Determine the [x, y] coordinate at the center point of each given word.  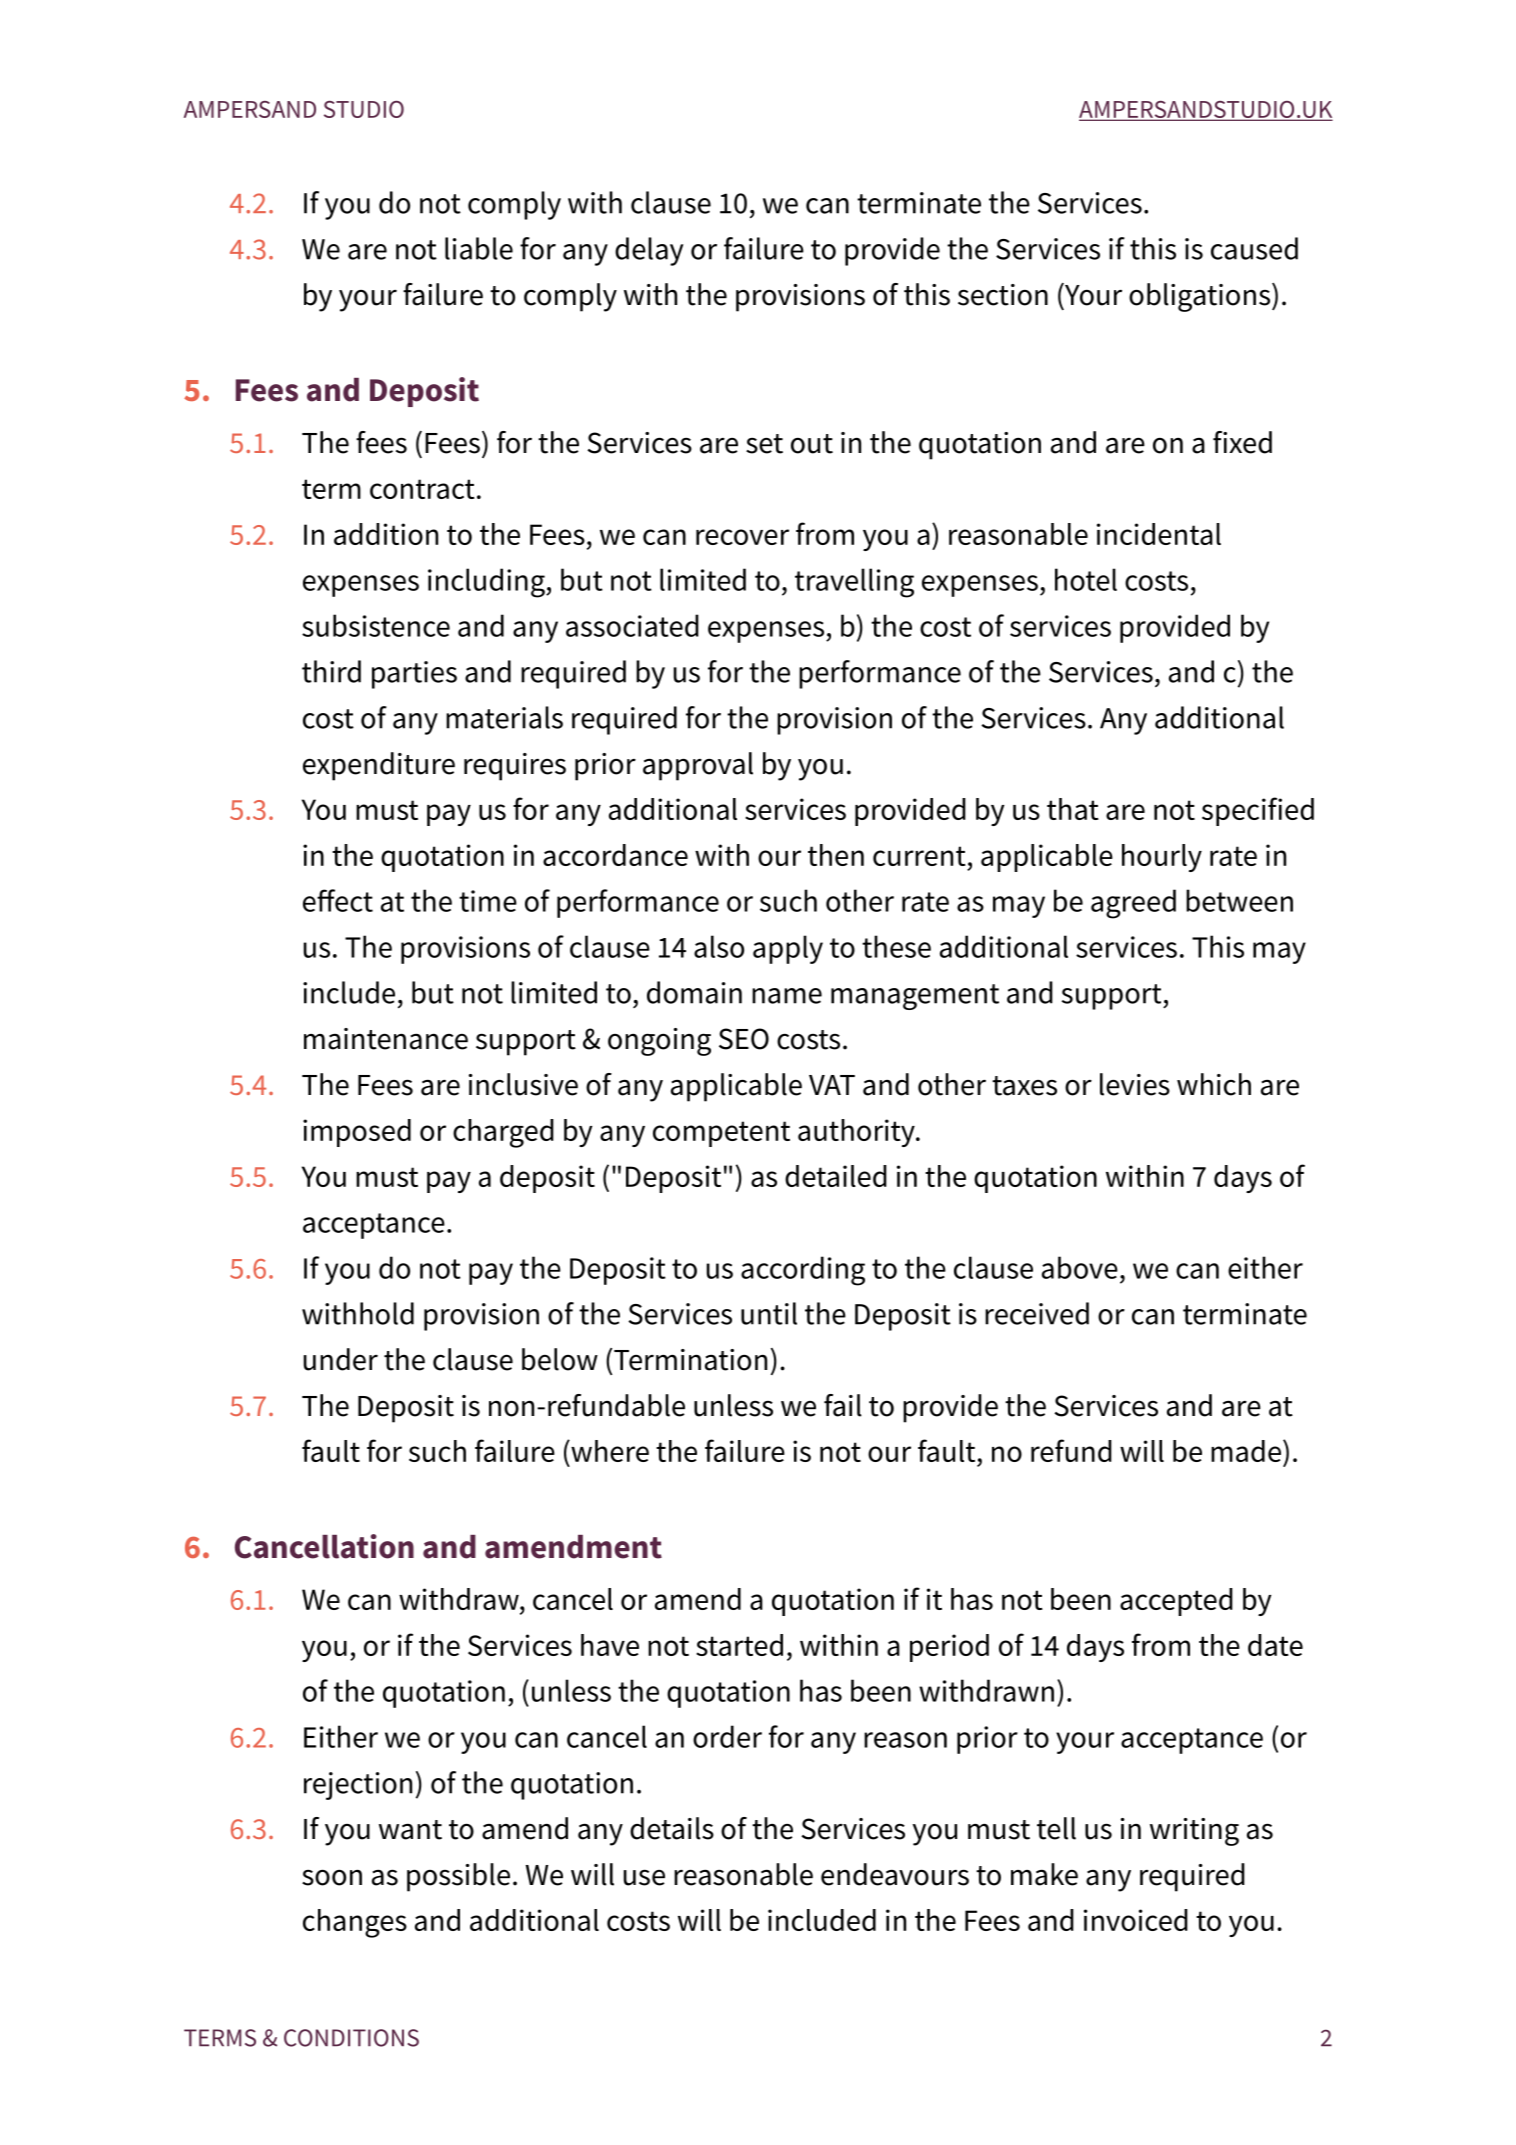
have [610, 1645]
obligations [1199, 297]
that [1073, 809]
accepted [1176, 1602]
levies [1135, 1084]
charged [503, 1133]
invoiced [1136, 1920]
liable [479, 248]
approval [698, 766]
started [739, 1645]
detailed [836, 1176]
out [812, 444]
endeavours [895, 1874]
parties [414, 675]
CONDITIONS [351, 2038]
